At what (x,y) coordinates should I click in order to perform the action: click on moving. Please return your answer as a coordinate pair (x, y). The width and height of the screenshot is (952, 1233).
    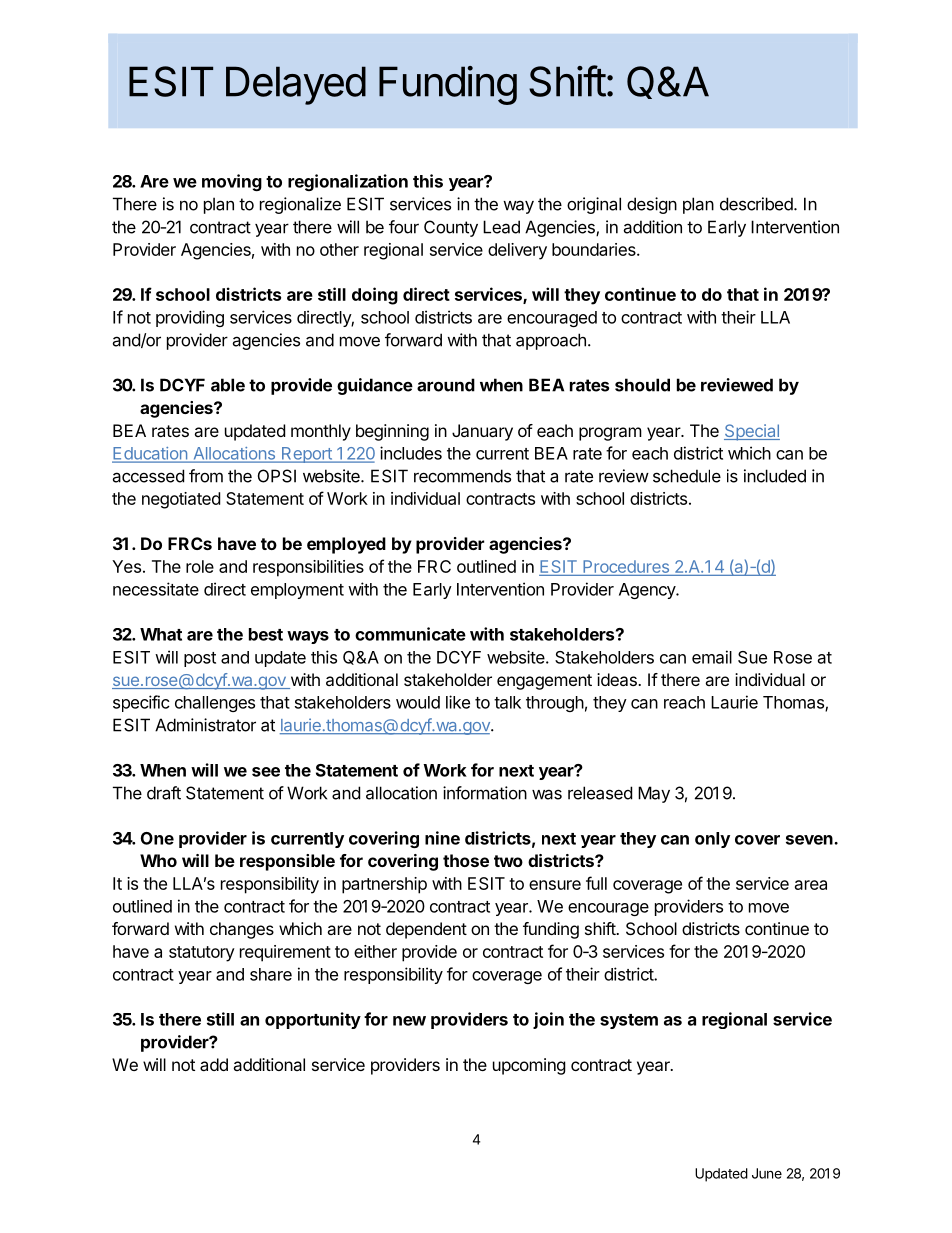
    Looking at the image, I should click on (232, 182).
